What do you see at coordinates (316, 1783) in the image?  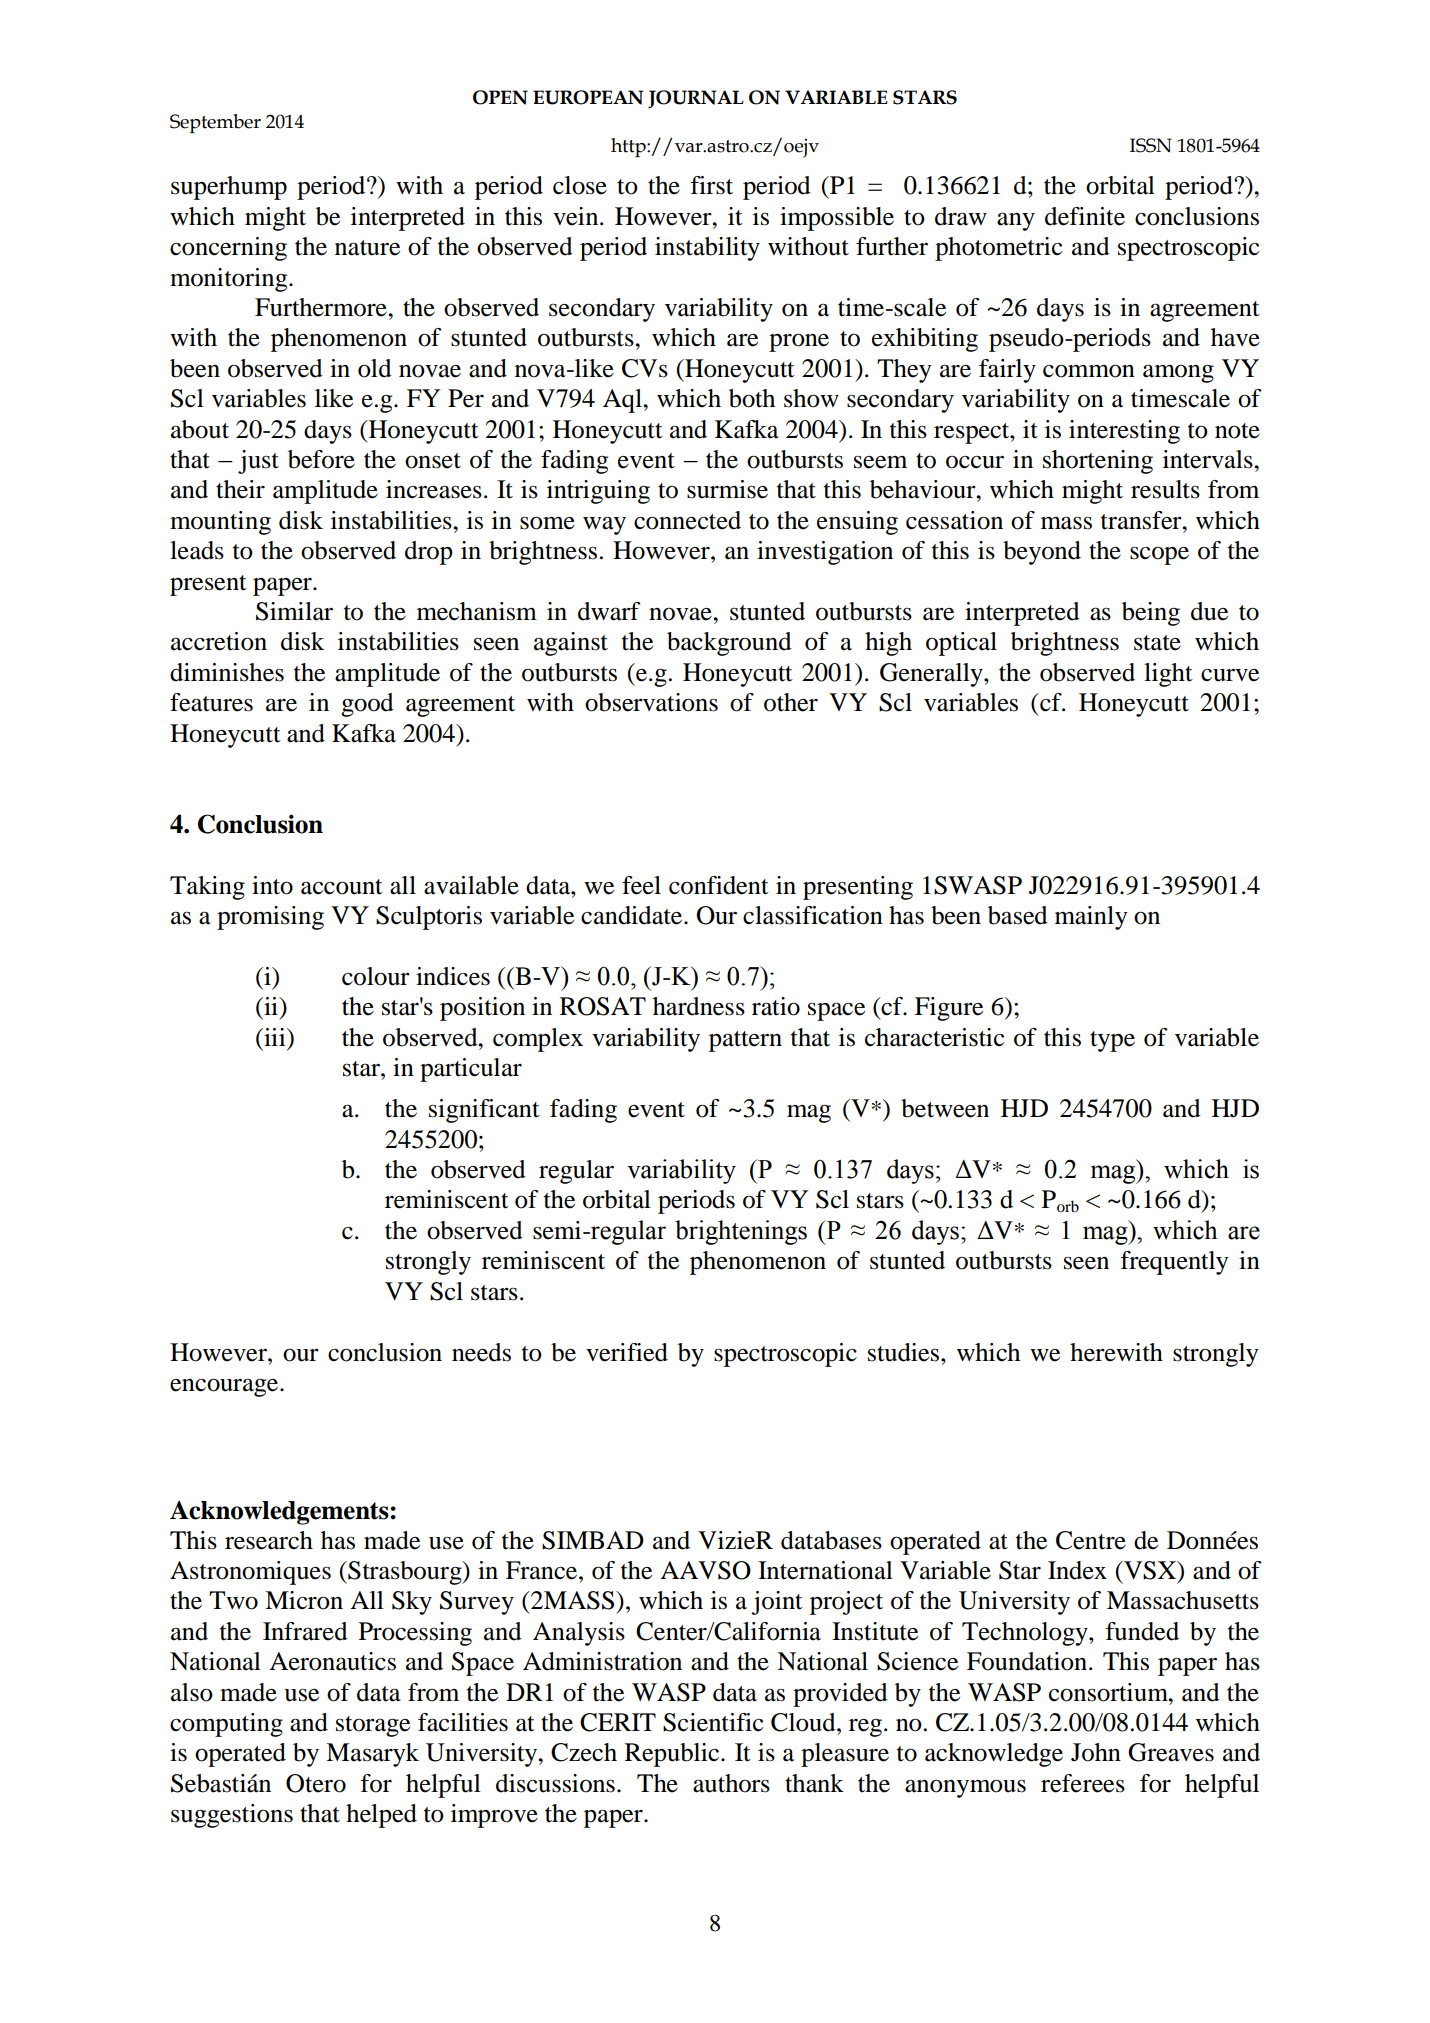 I see `Otero` at bounding box center [316, 1783].
